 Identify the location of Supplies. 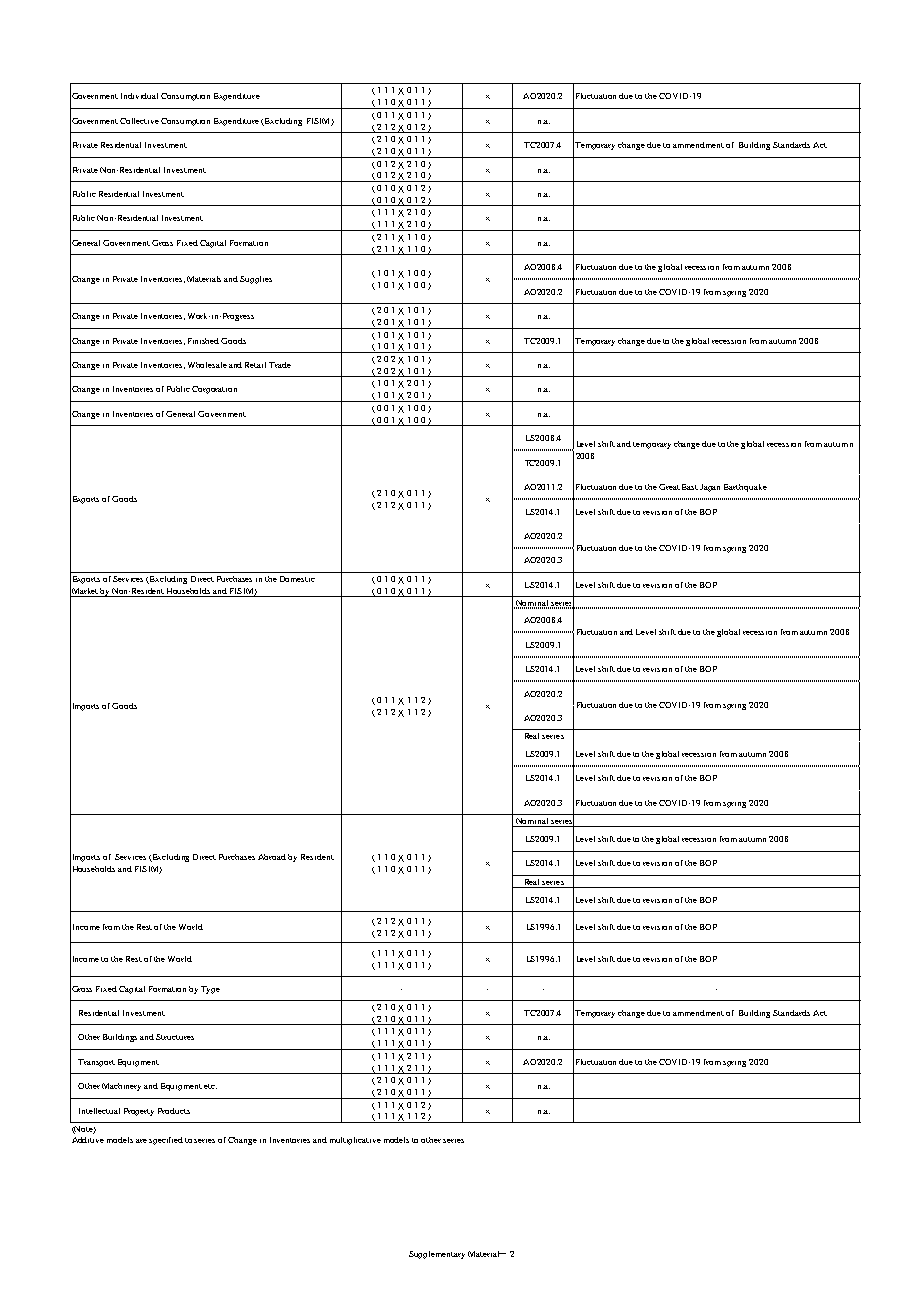
(256, 280).
